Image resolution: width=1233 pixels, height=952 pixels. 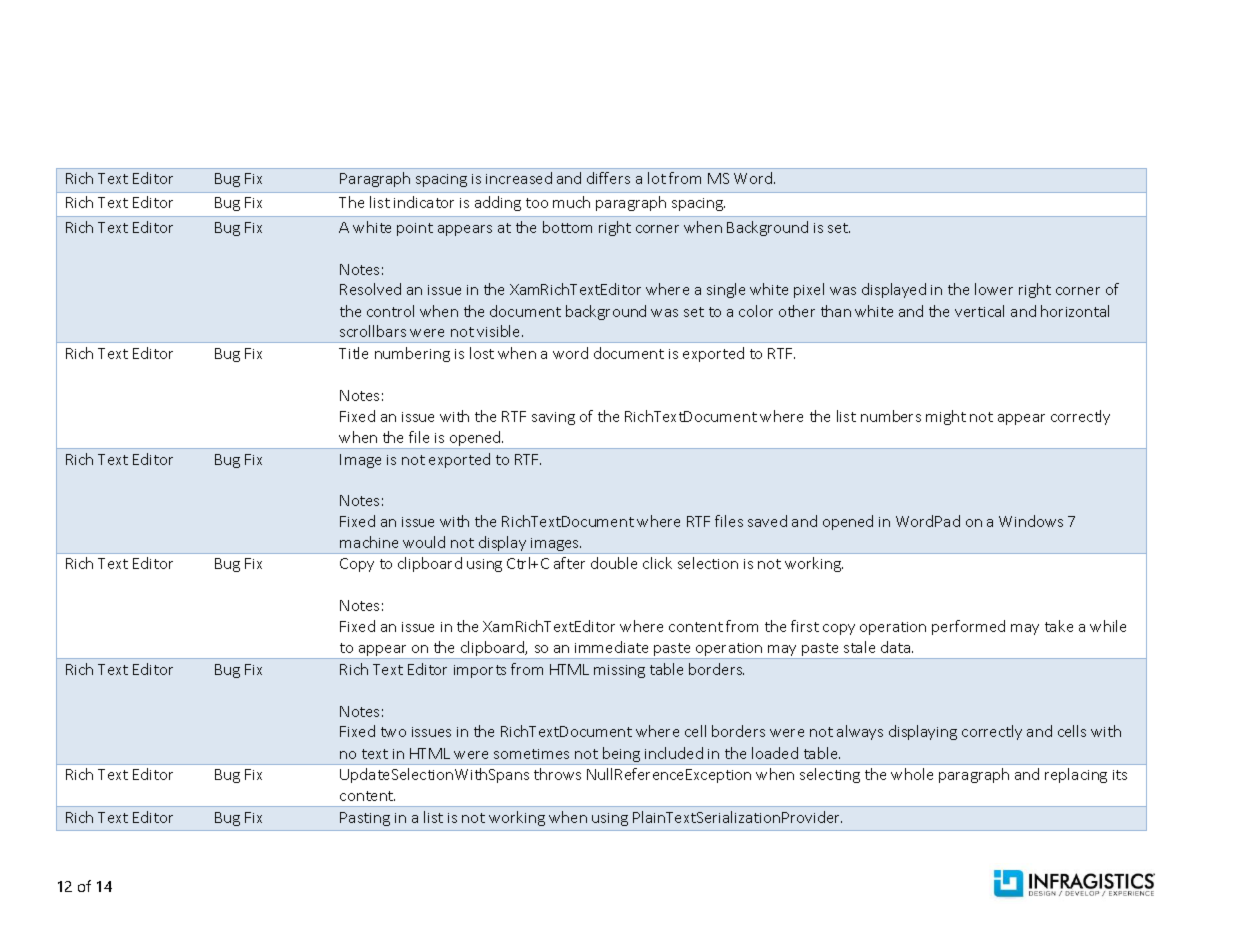 I want to click on indicator, so click(x=424, y=202).
